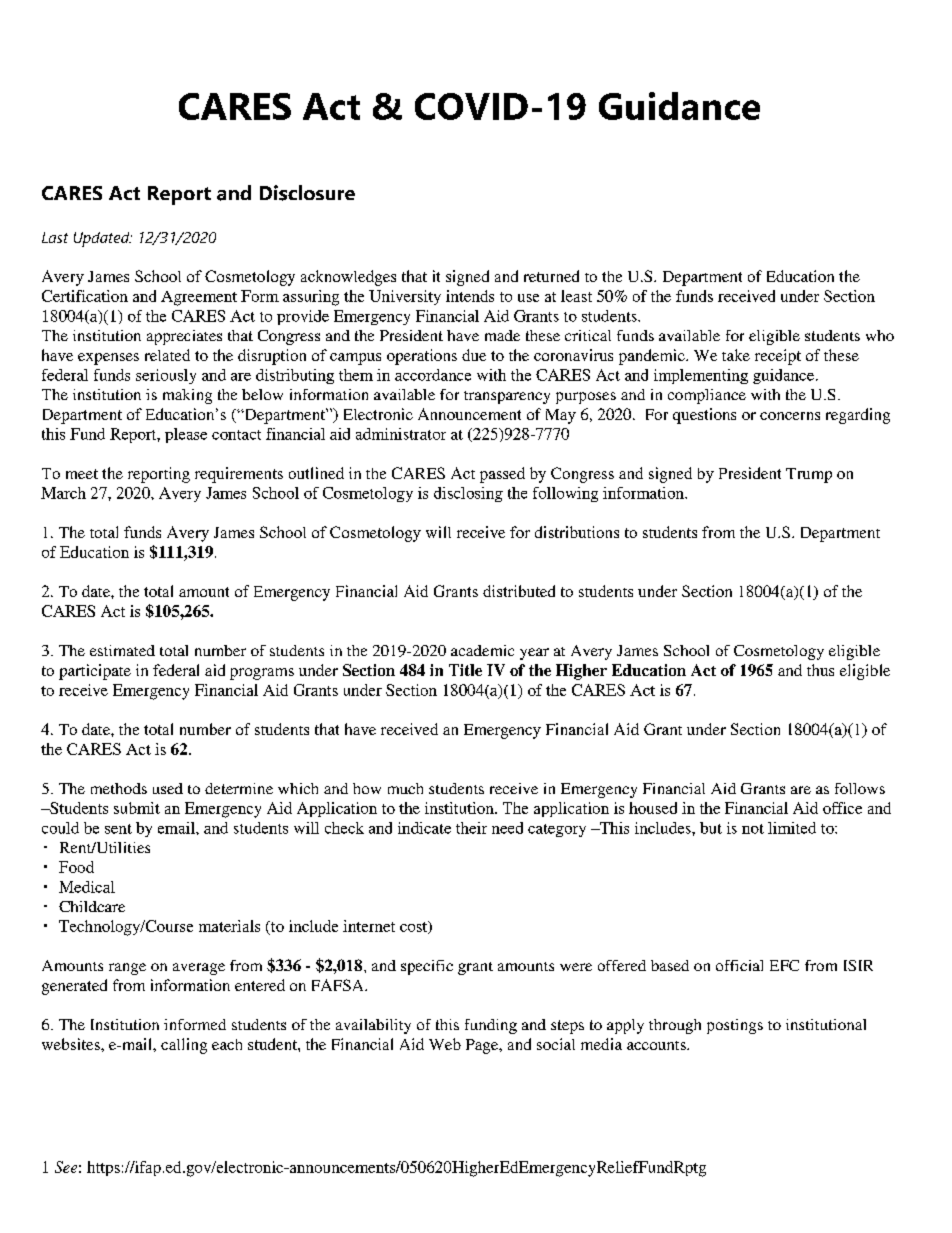 The width and height of the document is (952, 1233). Describe the element at coordinates (119, 788) in the document. I see `methods` at that location.
